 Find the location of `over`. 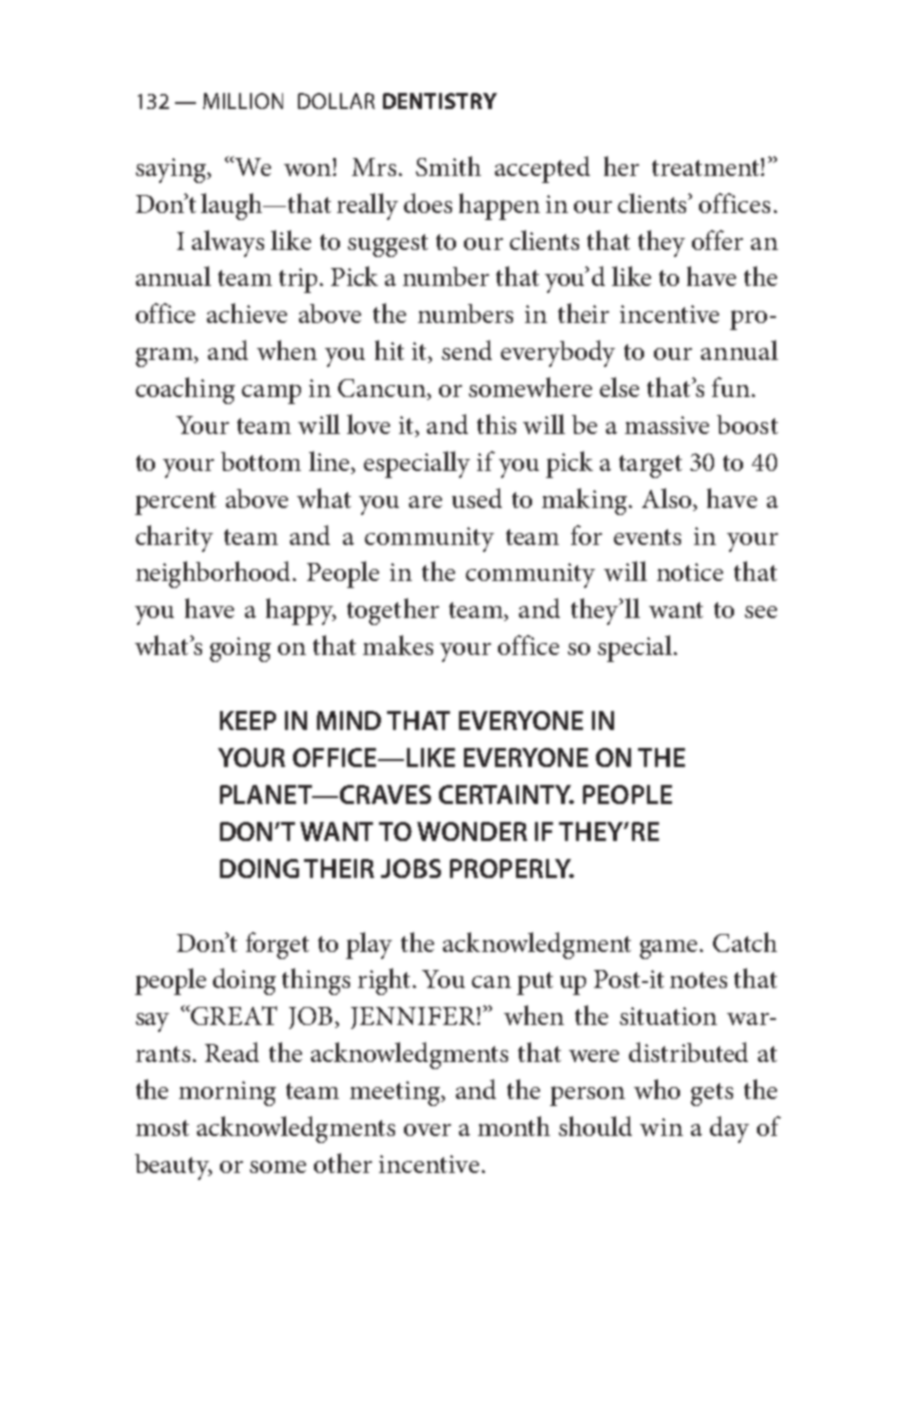

over is located at coordinates (427, 1130).
